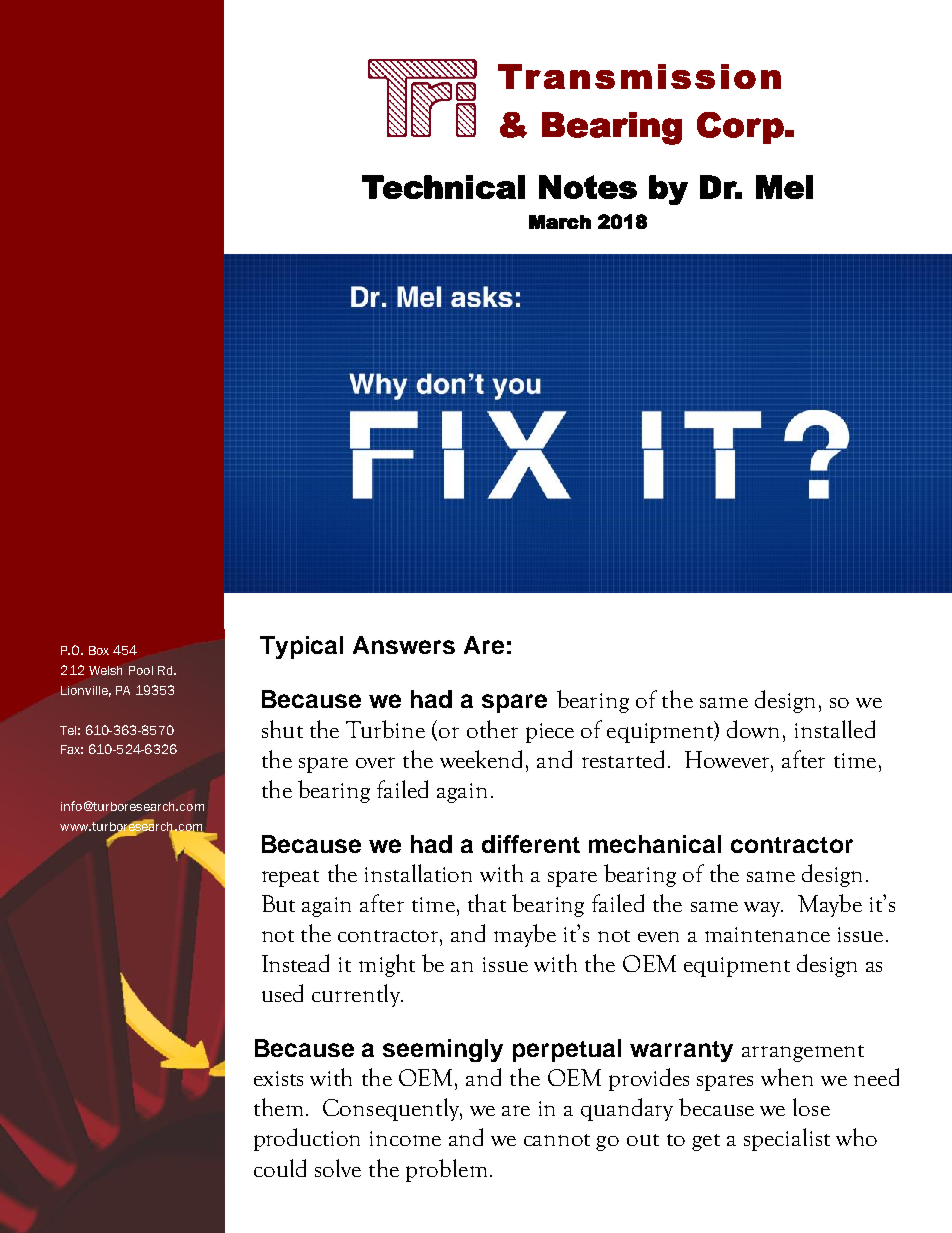 The width and height of the page is (952, 1233). What do you see at coordinates (280, 1168) in the page?
I see `could` at bounding box center [280, 1168].
